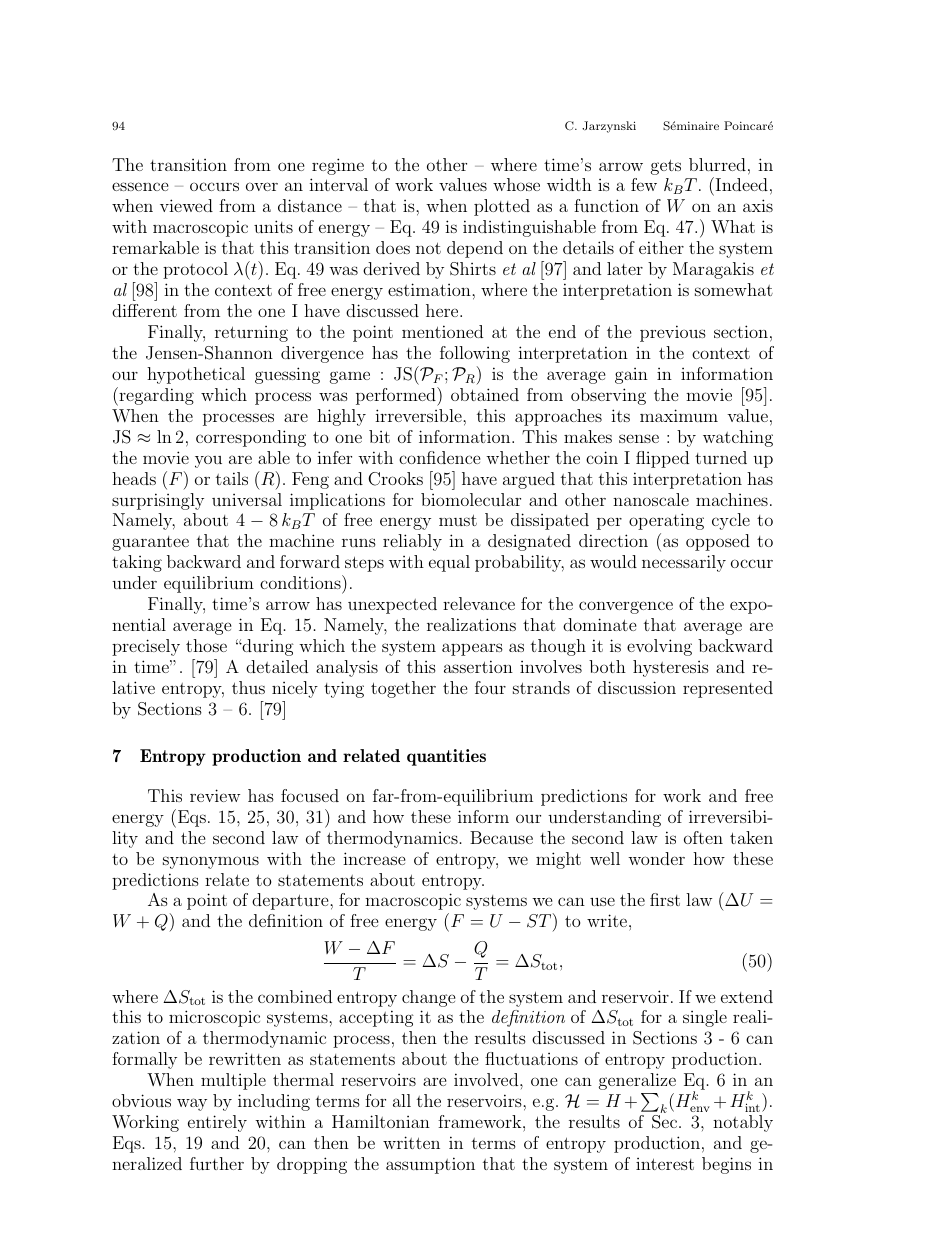  What do you see at coordinates (516, 184) in the document?
I see `whose` at bounding box center [516, 184].
